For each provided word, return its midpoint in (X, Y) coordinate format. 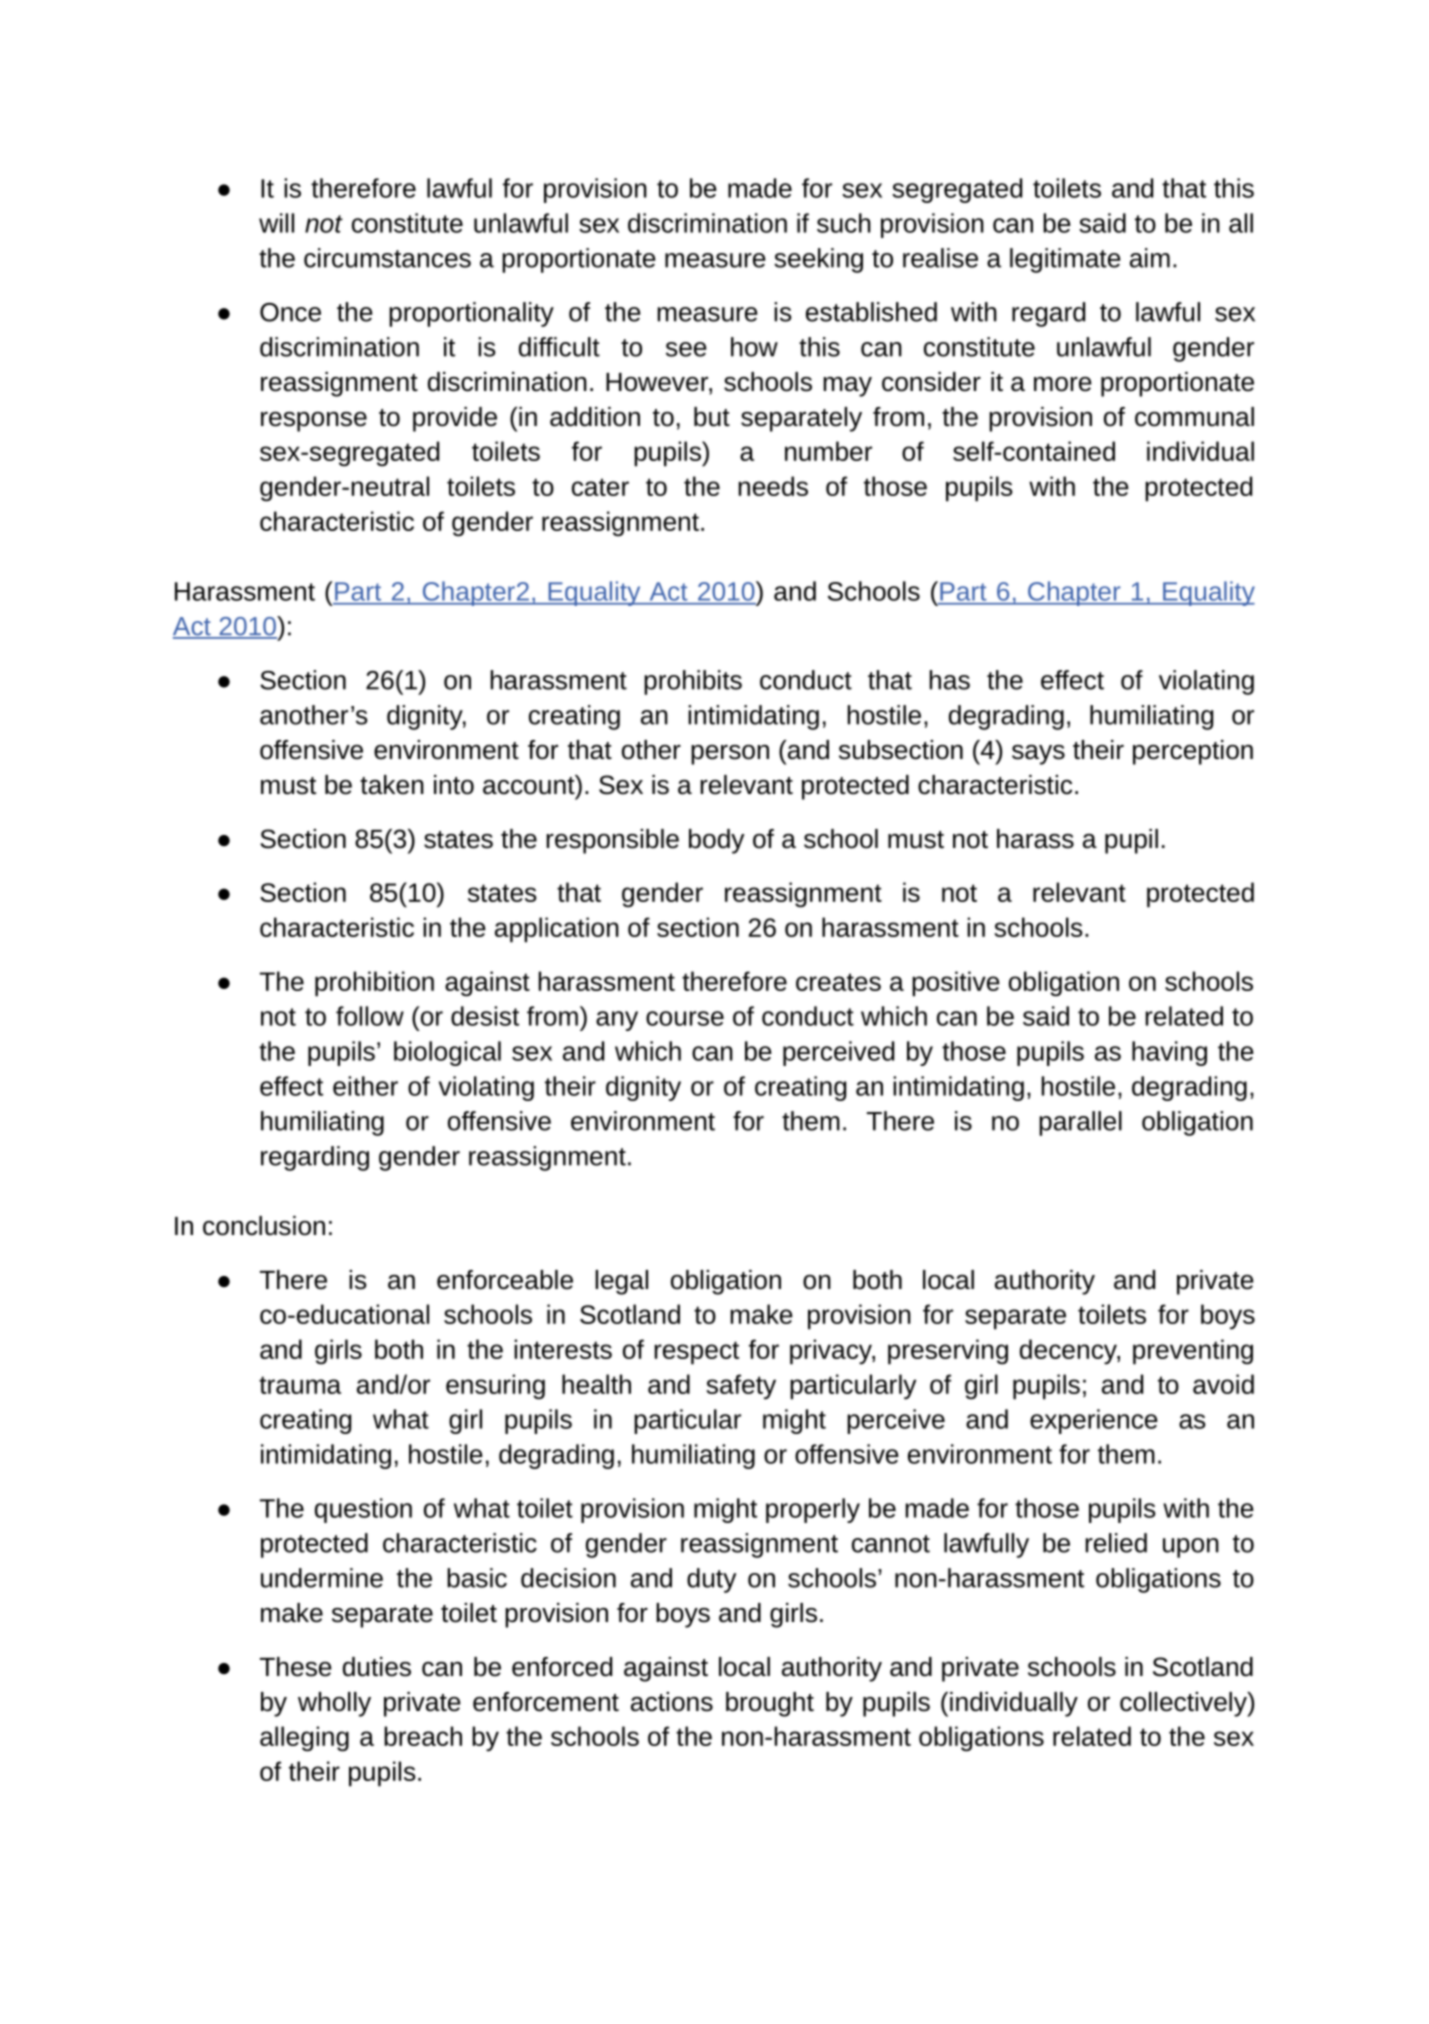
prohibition (374, 984)
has (950, 680)
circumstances (387, 258)
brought (770, 1704)
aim (1150, 258)
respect (696, 1353)
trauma (300, 1385)
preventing (1193, 1352)
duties (377, 1667)
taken (392, 785)
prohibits (693, 682)
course (685, 1018)
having (1169, 1053)
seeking (818, 260)
